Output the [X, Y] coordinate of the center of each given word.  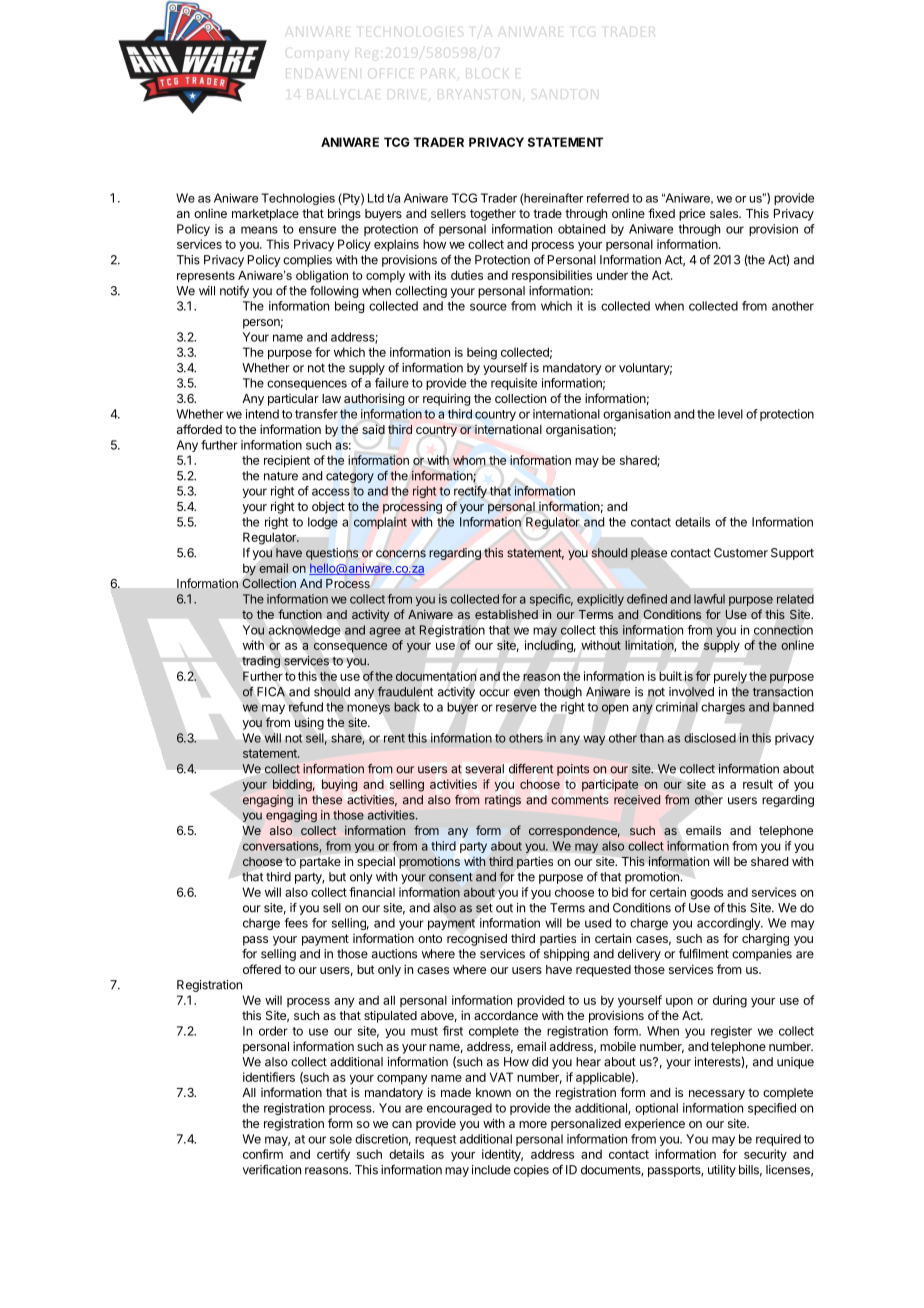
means [259, 230]
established [506, 614]
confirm [263, 1154]
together [493, 215]
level [730, 414]
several [484, 769]
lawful [709, 599]
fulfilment [704, 953]
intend [262, 414]
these [327, 800]
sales [725, 213]
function [300, 614]
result [758, 784]
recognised [477, 939]
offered [262, 969]
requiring [446, 399]
